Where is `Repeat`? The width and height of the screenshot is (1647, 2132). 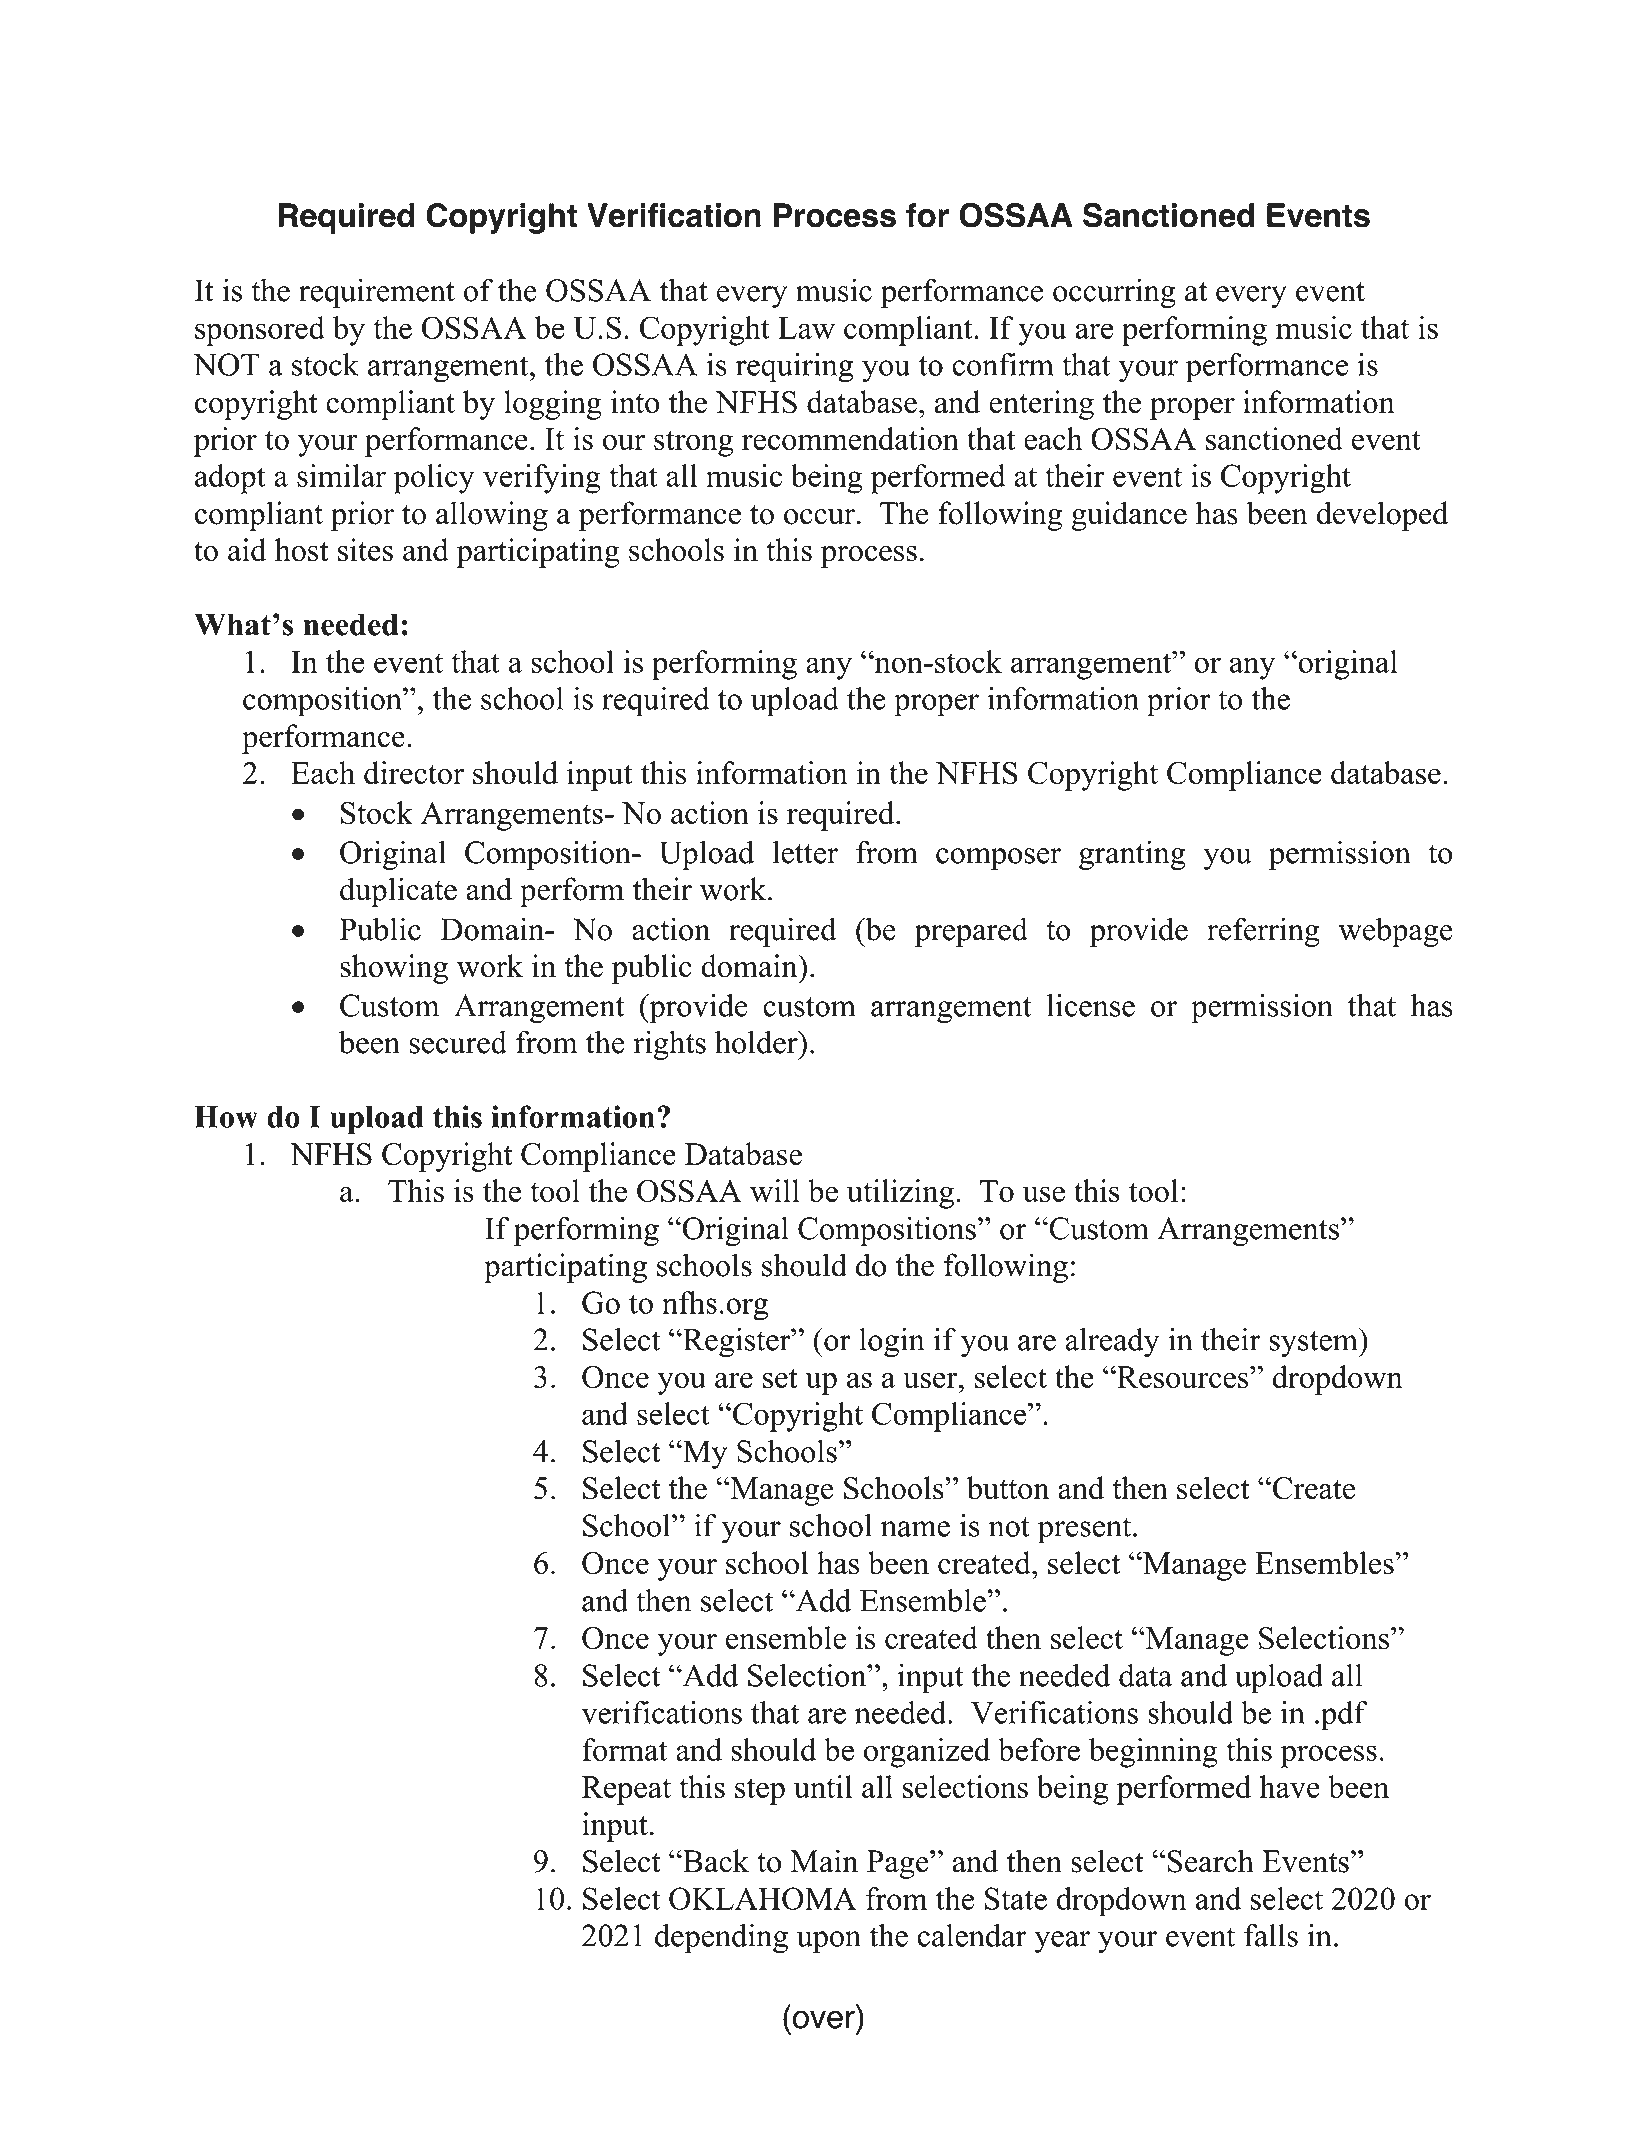 Repeat is located at coordinates (626, 1790).
